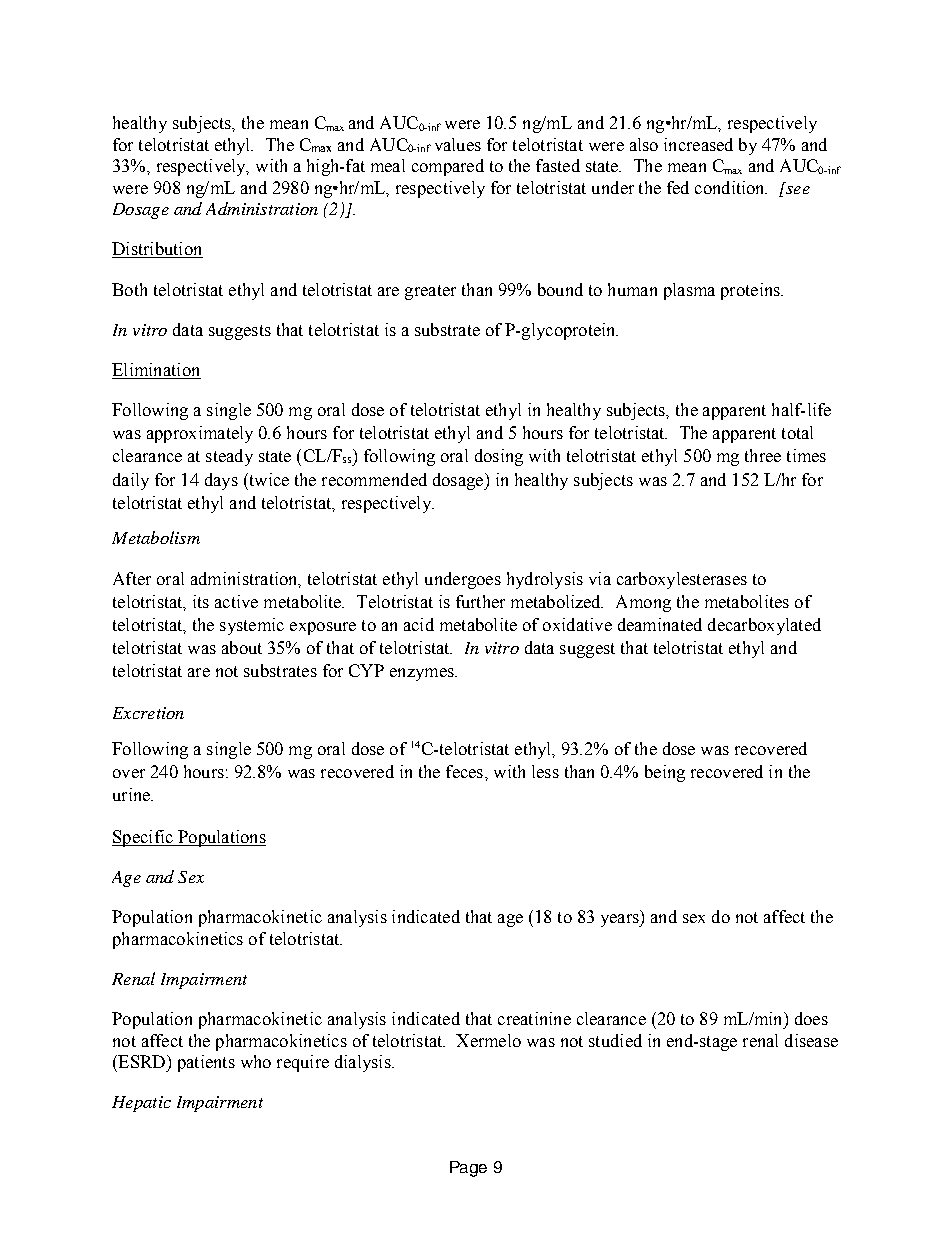 This page has height=1233, width=952. I want to click on dosing, so click(499, 457).
